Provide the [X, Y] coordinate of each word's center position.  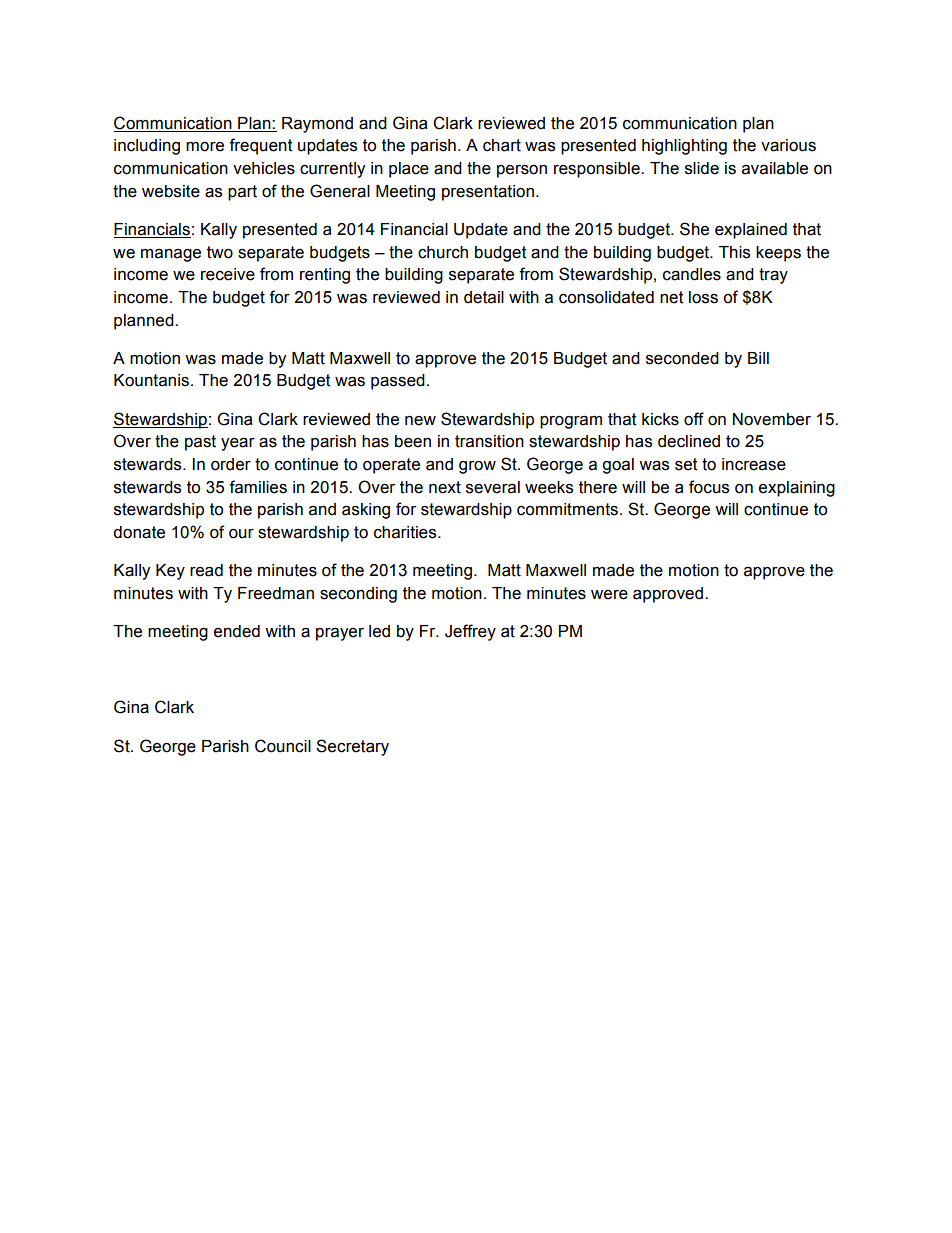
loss [703, 297]
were [609, 595]
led [379, 631]
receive [228, 274]
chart [502, 145]
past [200, 443]
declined [689, 441]
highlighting [684, 147]
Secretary [352, 747]
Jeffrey [470, 632]
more [205, 147]
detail [484, 297]
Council [283, 746]
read [206, 570]
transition [489, 441]
